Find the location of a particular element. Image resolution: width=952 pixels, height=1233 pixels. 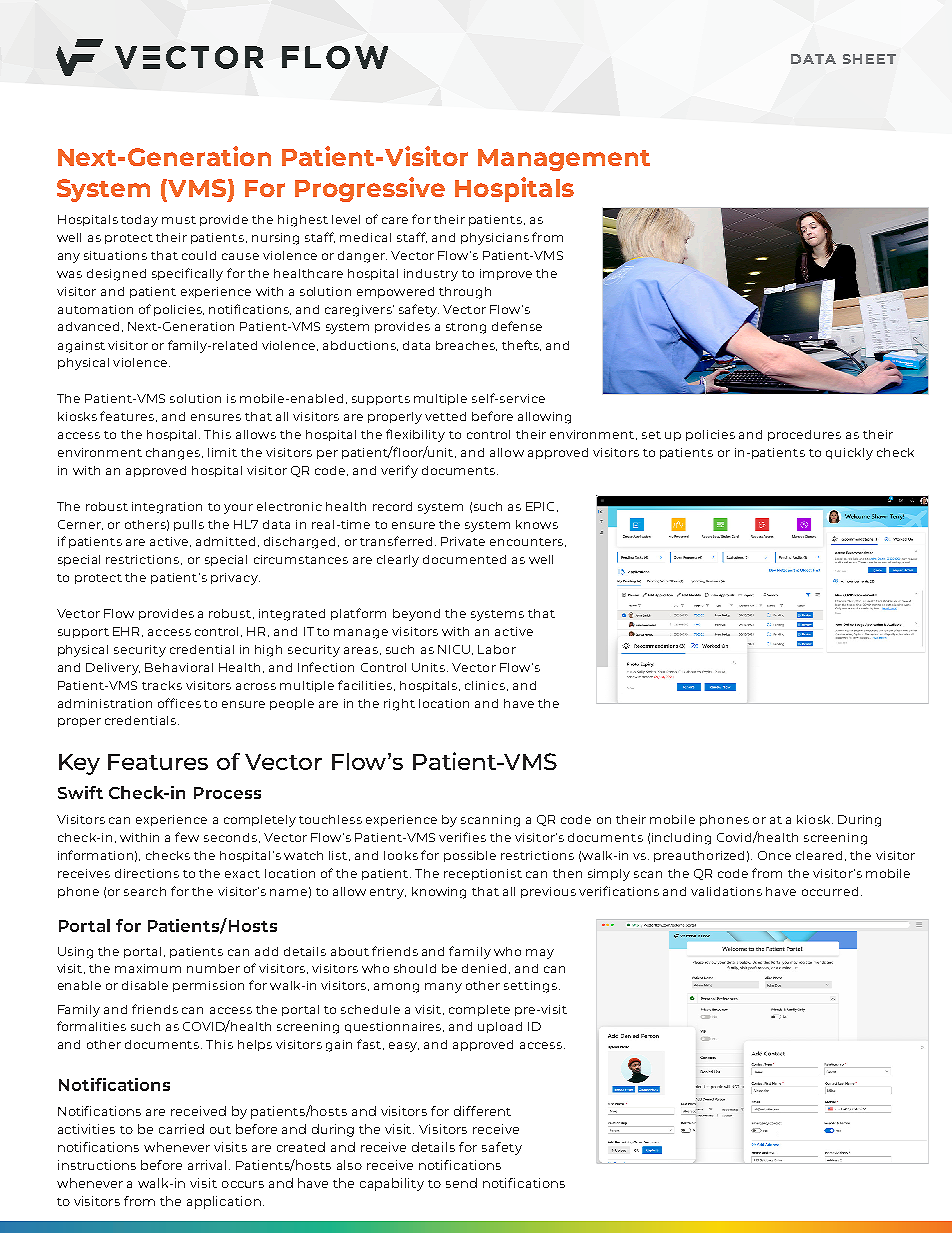

quickly is located at coordinates (849, 454).
